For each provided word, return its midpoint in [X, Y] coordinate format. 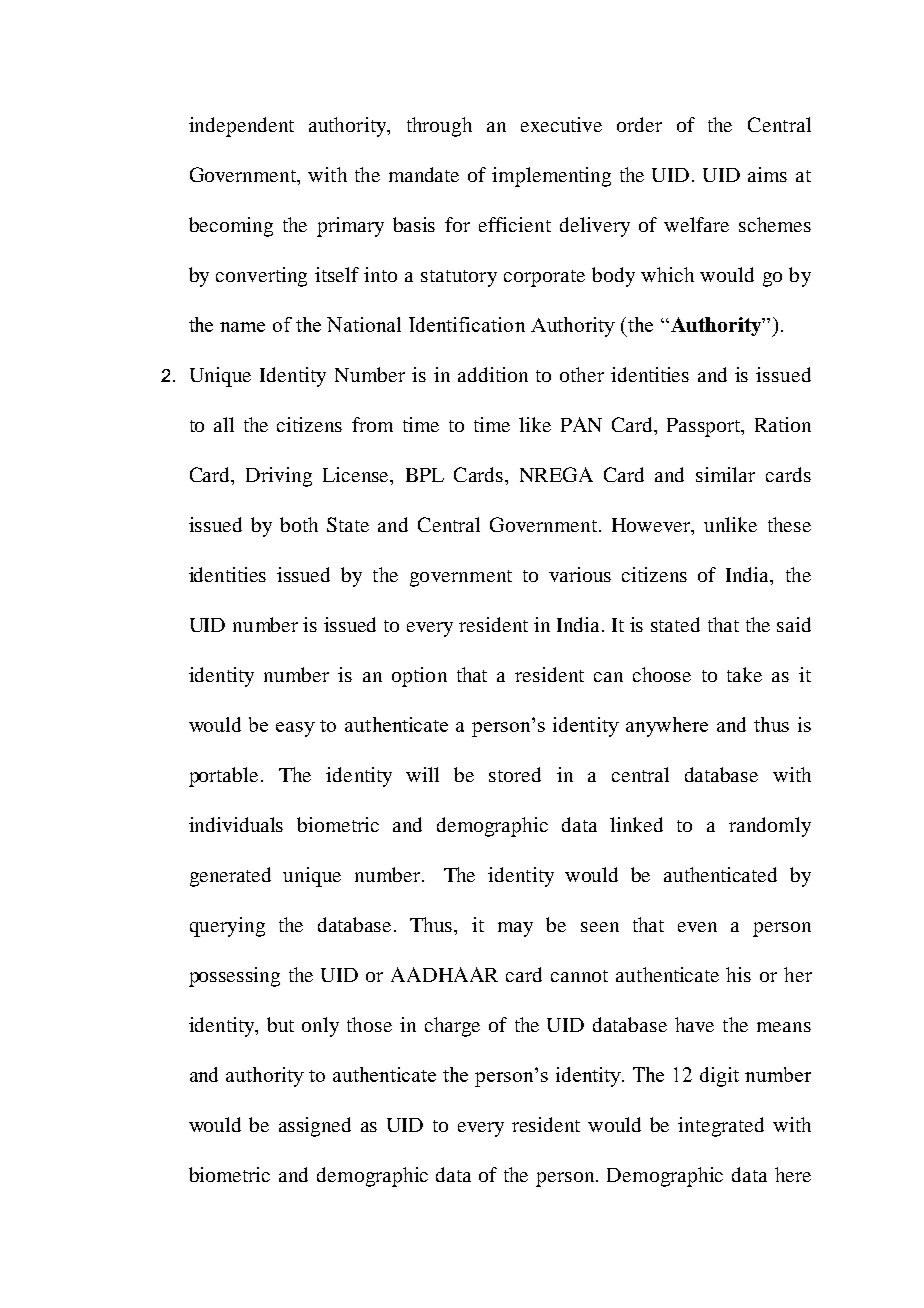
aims [767, 174]
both [299, 524]
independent [241, 127]
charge [452, 1027]
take [744, 674]
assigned [315, 1127]
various [580, 574]
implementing [551, 177]
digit [719, 1077]
